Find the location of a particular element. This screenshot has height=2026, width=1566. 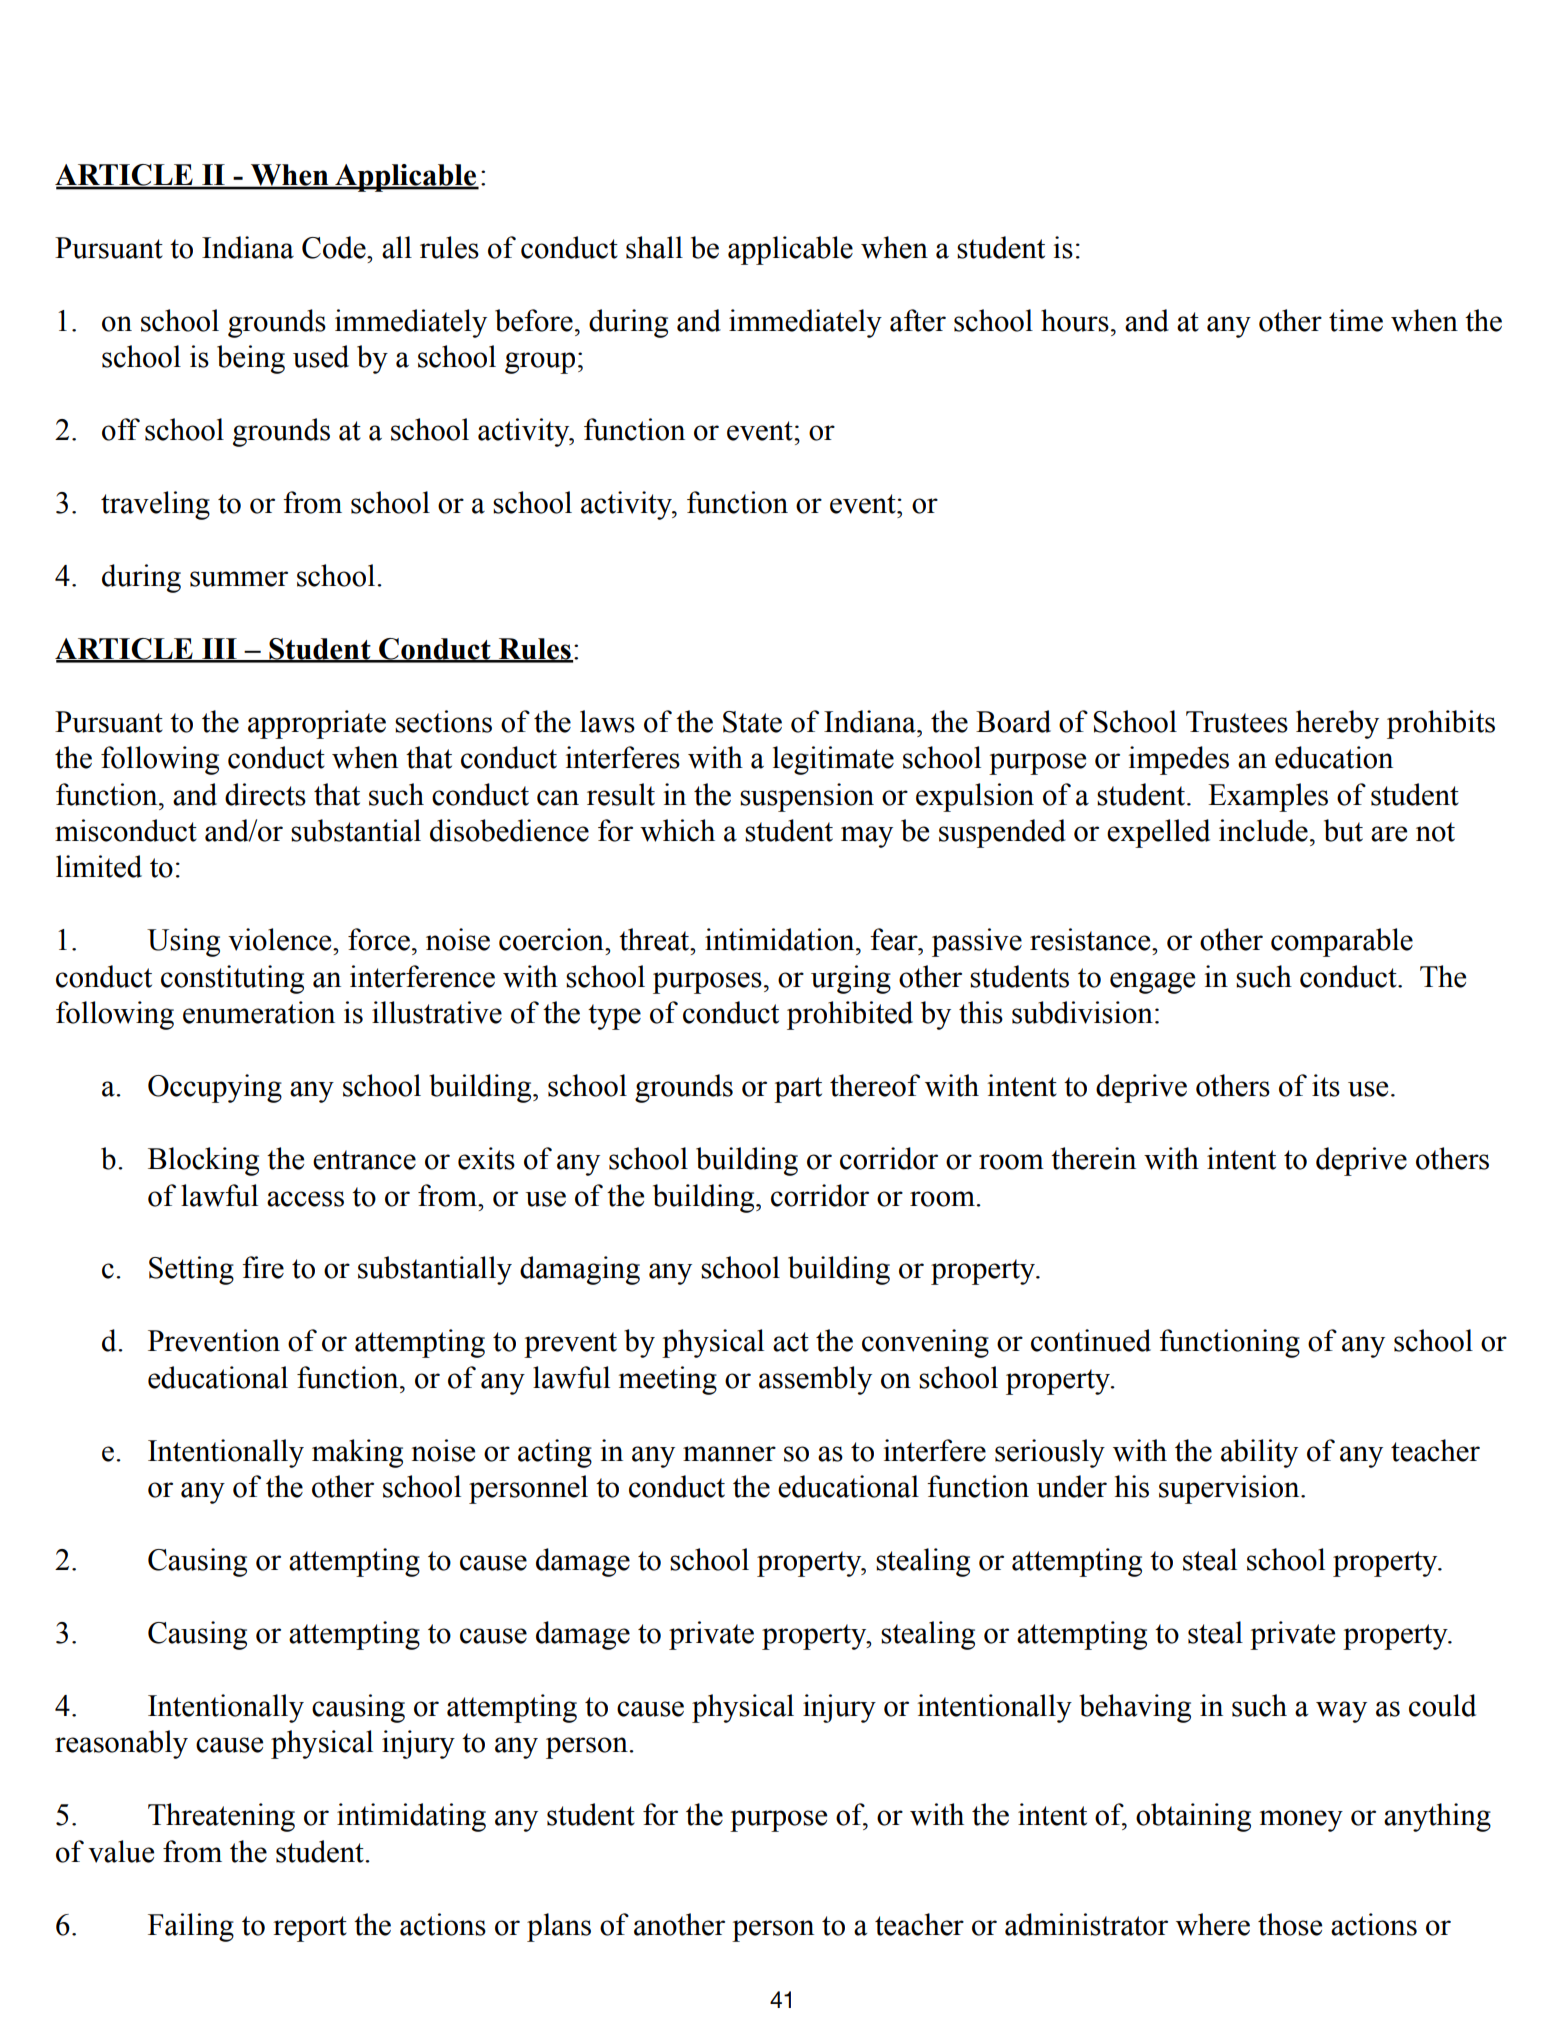

time is located at coordinates (1356, 320).
